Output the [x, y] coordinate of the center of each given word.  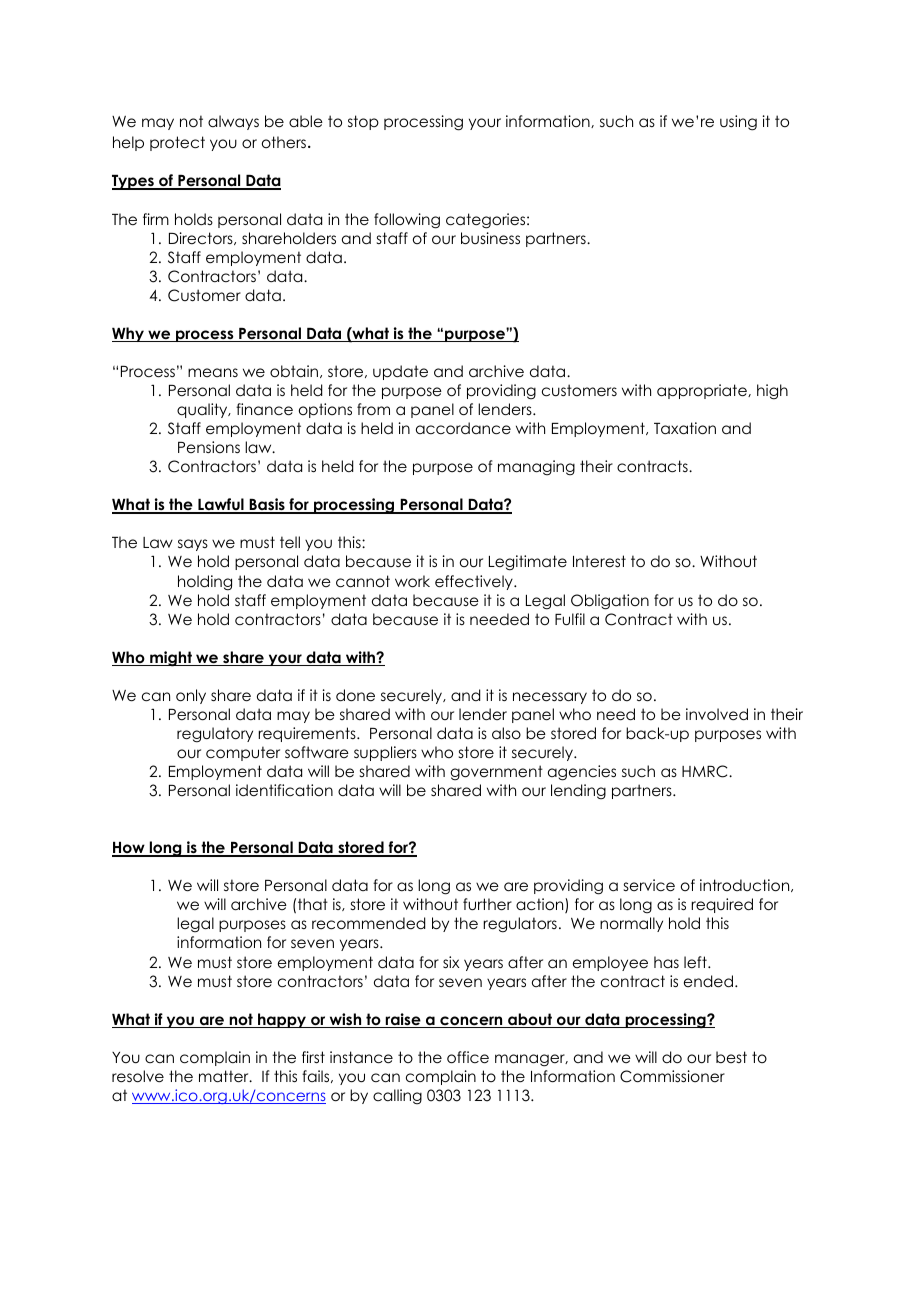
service [649, 885]
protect [177, 143]
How [129, 849]
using [738, 123]
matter [225, 1076]
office [468, 1057]
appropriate [703, 391]
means [213, 372]
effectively [475, 582]
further [487, 904]
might [171, 659]
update [400, 372]
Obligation [610, 602]
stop [363, 122]
